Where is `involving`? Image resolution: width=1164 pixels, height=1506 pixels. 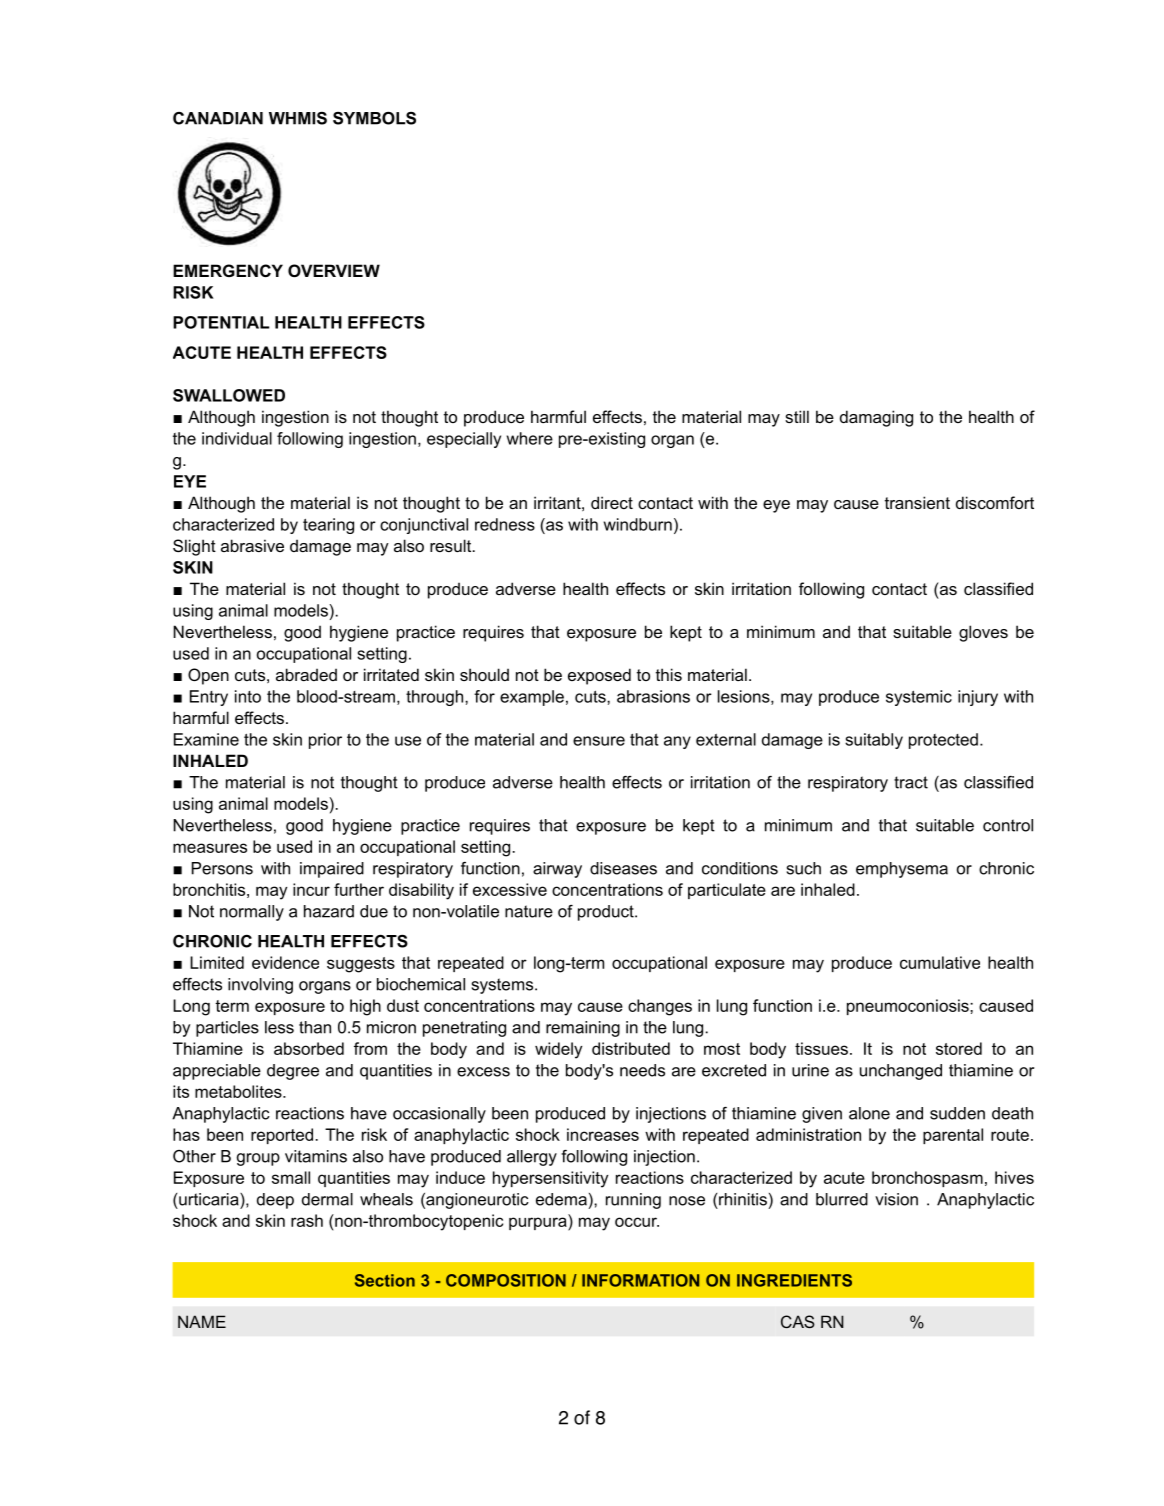
involving is located at coordinates (260, 986).
